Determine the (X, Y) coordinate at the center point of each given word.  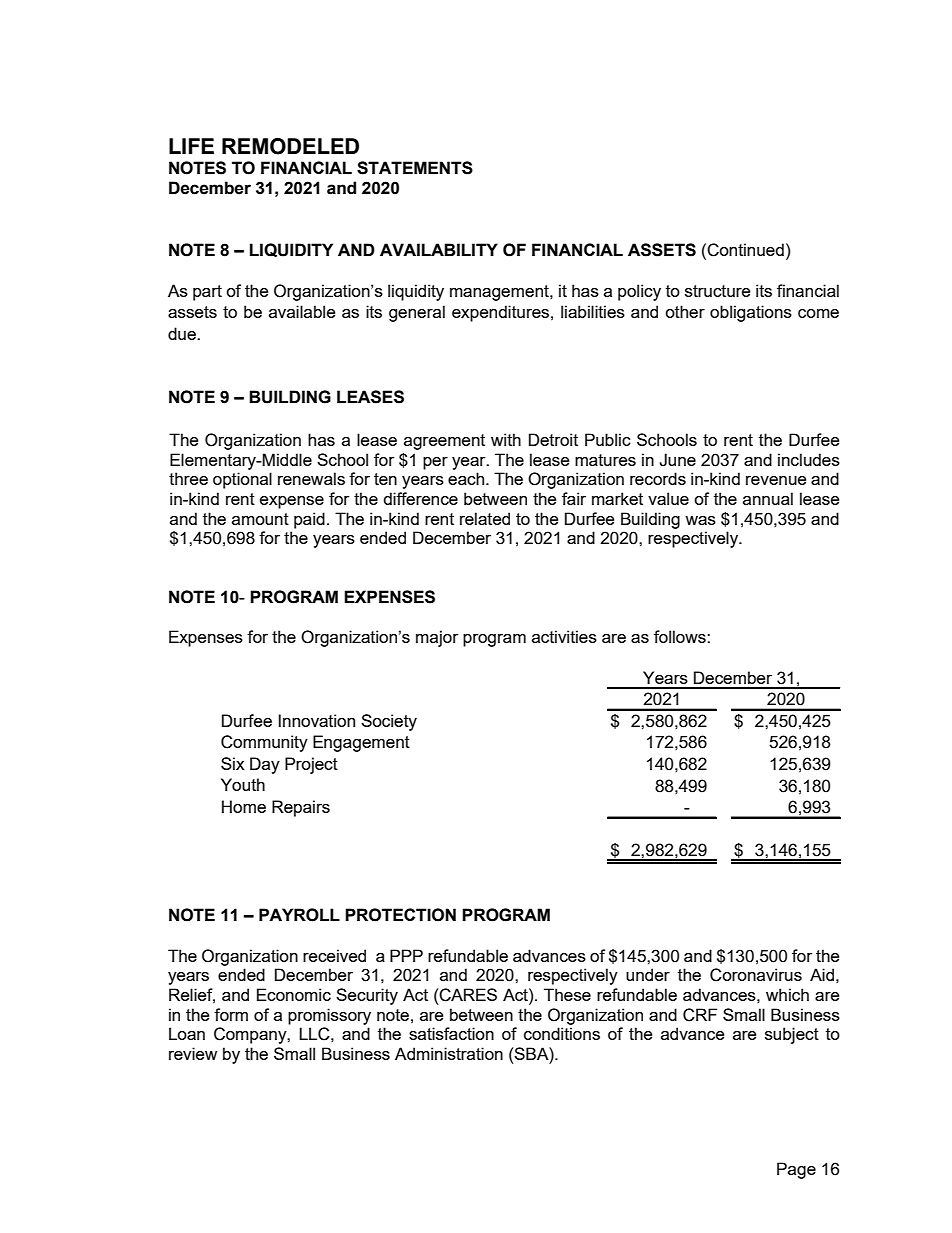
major (437, 638)
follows (681, 636)
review (193, 1053)
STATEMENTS (415, 168)
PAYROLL (299, 915)
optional (242, 480)
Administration (449, 1053)
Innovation (316, 720)
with (506, 439)
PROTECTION (400, 915)
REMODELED (290, 146)
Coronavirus (756, 975)
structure (717, 291)
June (677, 460)
